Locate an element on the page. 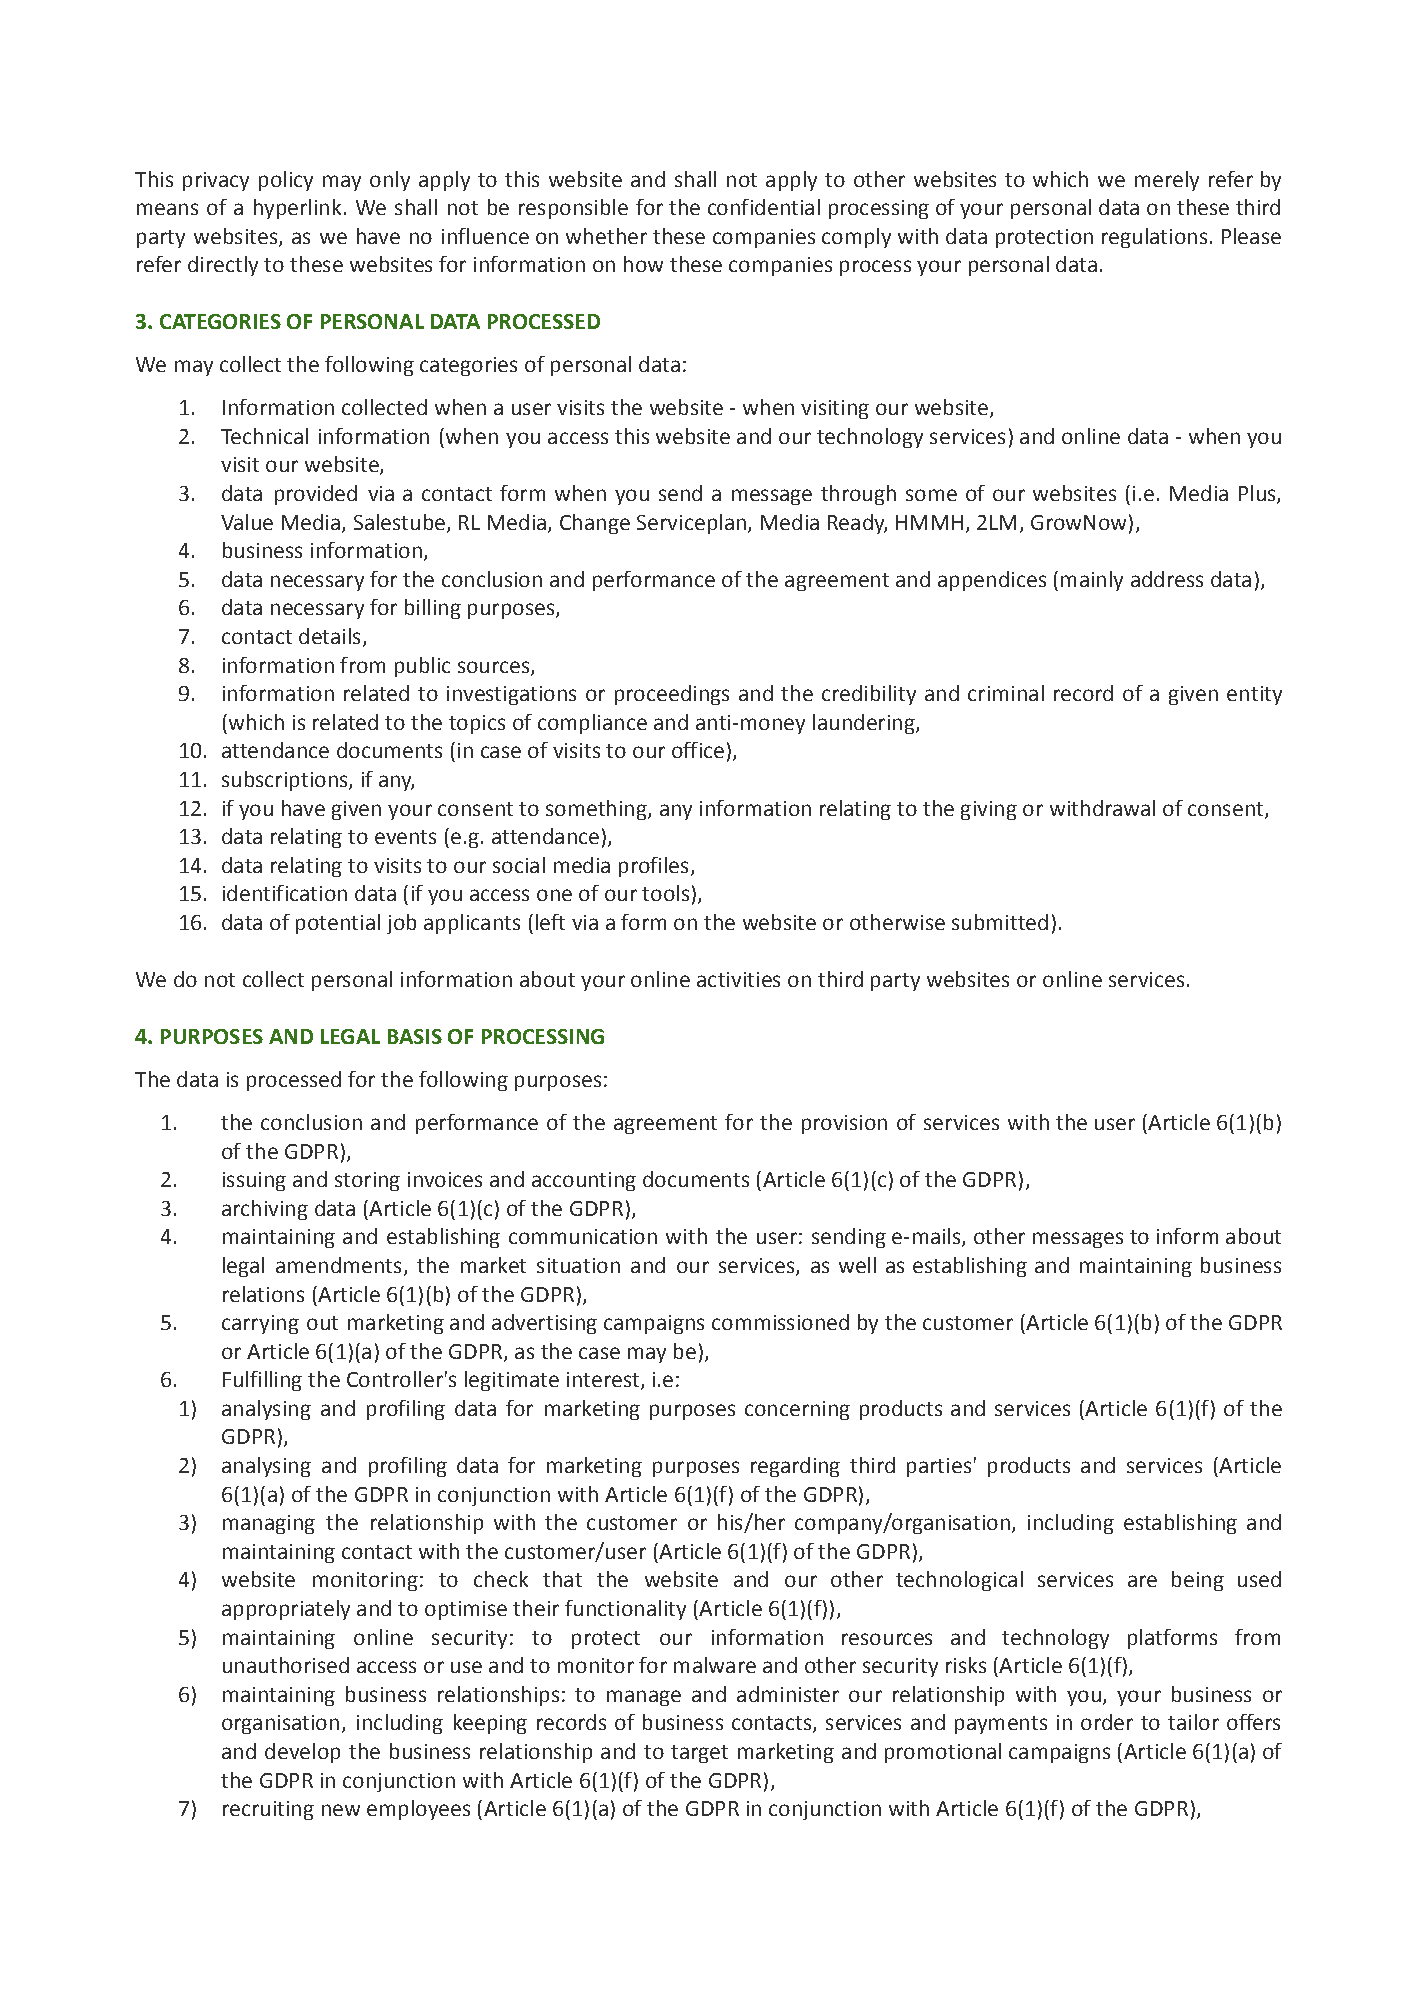 The width and height of the document is (1420, 2006). develop is located at coordinates (302, 1753).
